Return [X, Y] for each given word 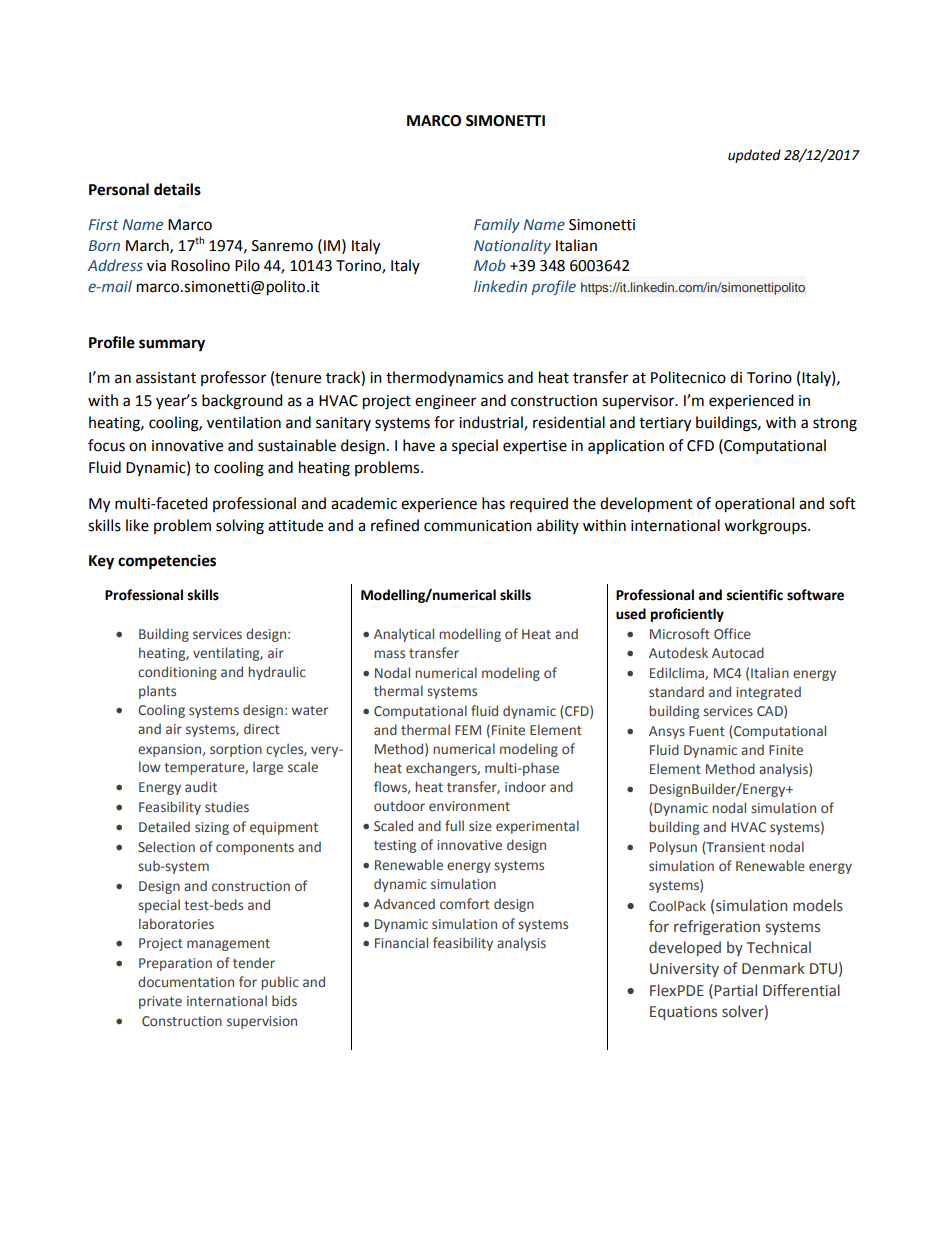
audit [201, 786]
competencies [167, 562]
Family [497, 225]
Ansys [667, 732]
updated [754, 156]
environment [469, 806]
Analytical [404, 635]
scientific [755, 595]
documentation [186, 982]
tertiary [665, 424]
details [177, 189]
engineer [445, 402]
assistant [166, 378]
